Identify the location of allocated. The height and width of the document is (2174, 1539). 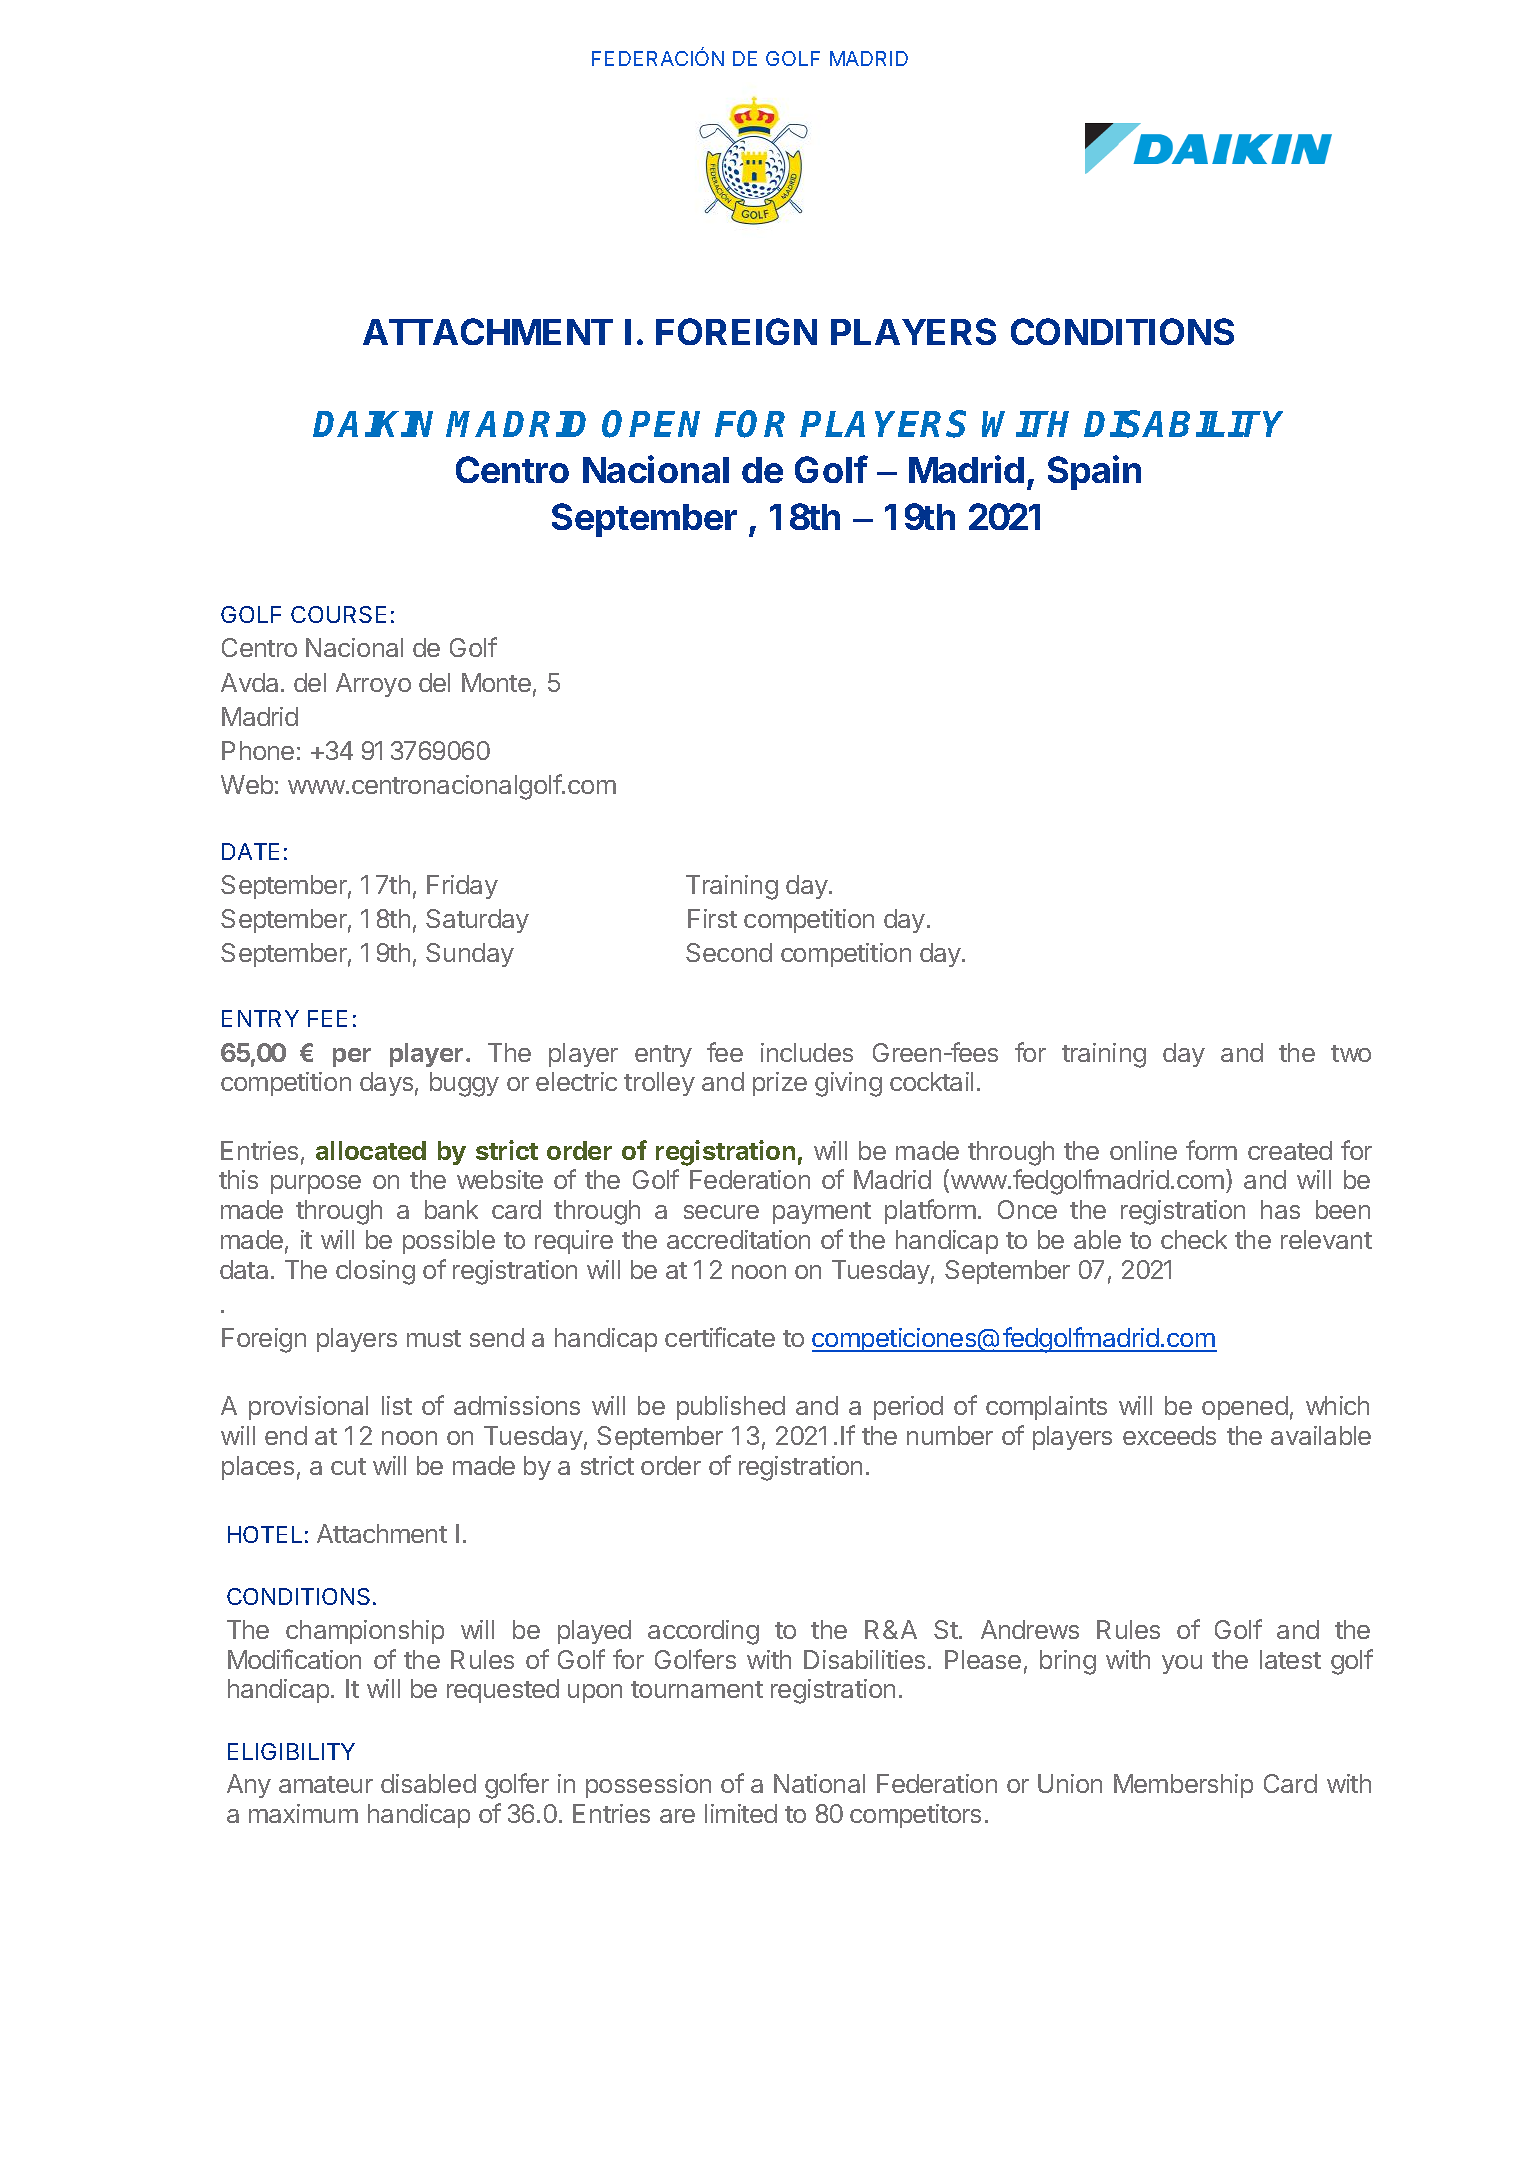
(371, 1150).
